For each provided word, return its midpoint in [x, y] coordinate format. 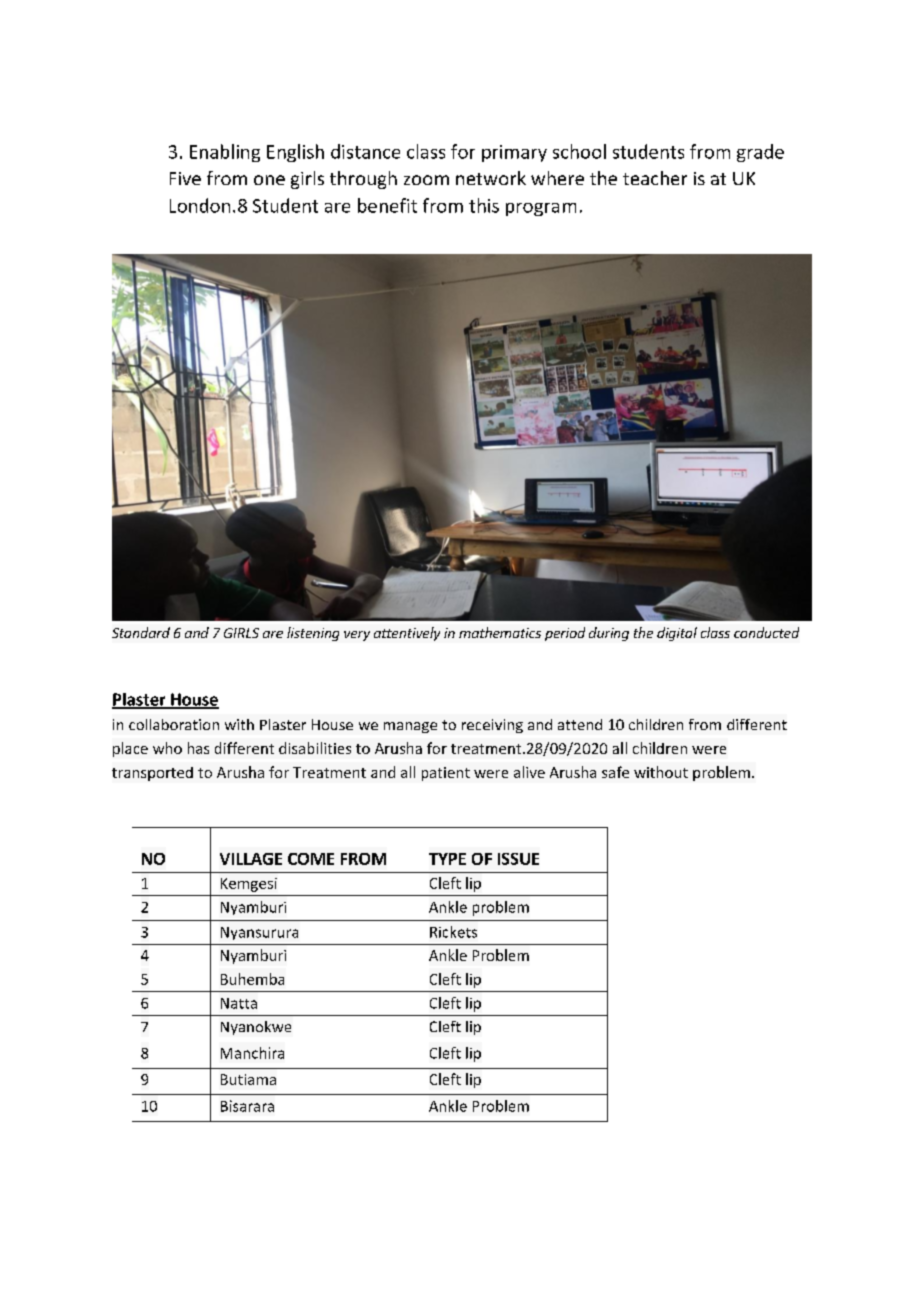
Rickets [453, 932]
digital [677, 634]
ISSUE [518, 859]
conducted [766, 632]
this [484, 205]
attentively [407, 634]
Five [185, 178]
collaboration [174, 724]
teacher [655, 178]
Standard [141, 632]
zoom [426, 180]
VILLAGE [251, 859]
